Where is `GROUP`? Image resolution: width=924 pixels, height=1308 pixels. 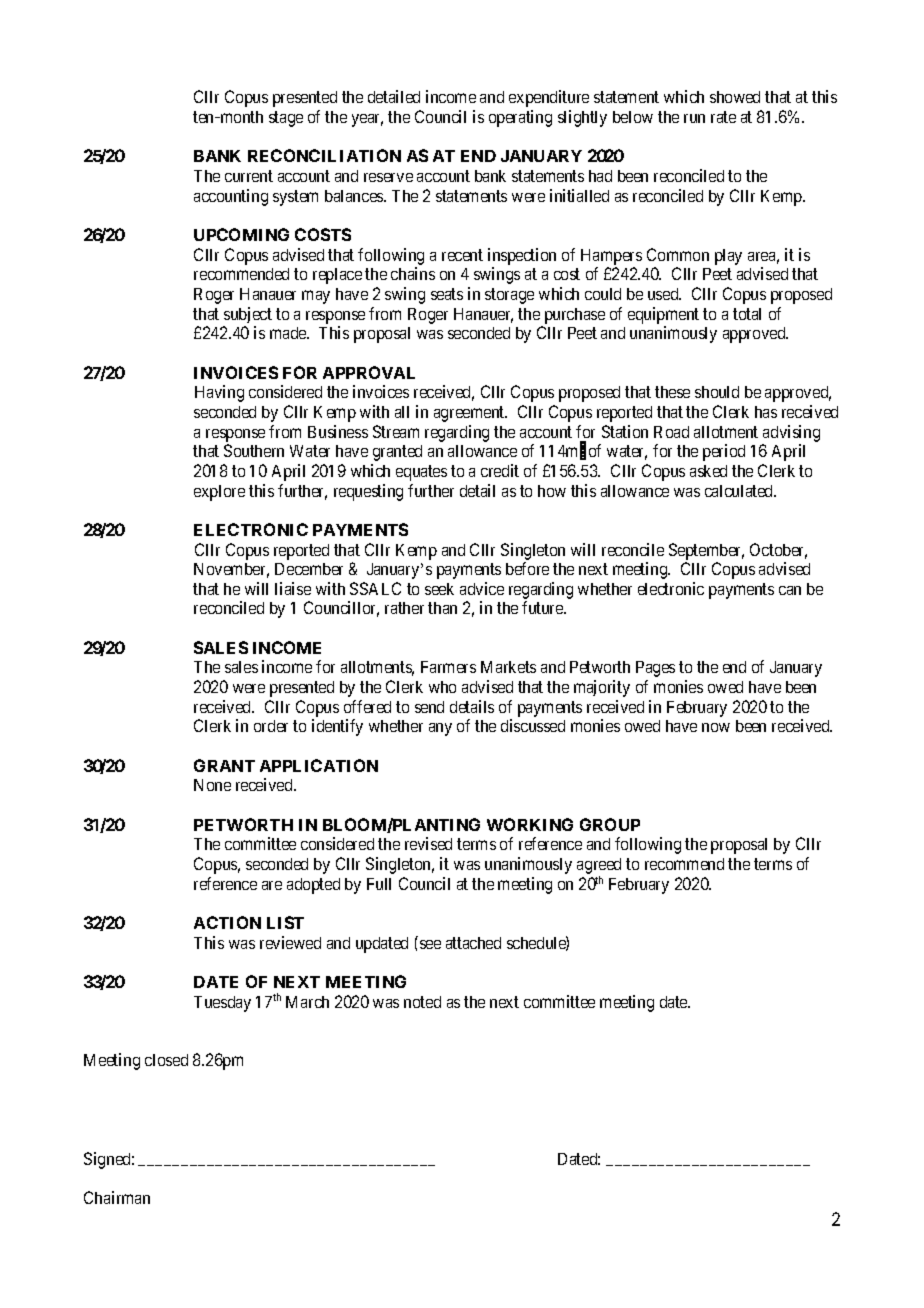
GROUP is located at coordinates (610, 824).
